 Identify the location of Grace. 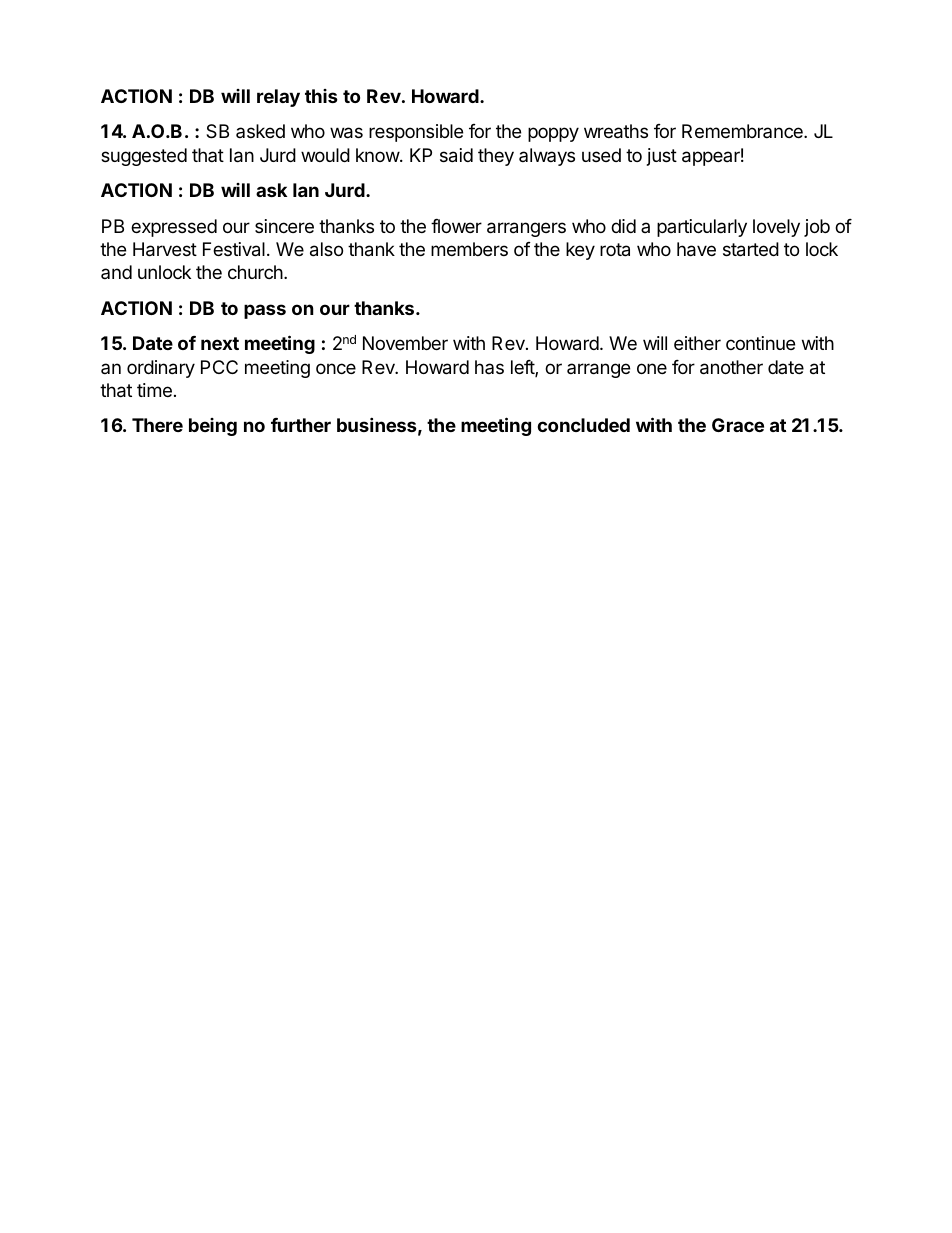
(738, 425).
